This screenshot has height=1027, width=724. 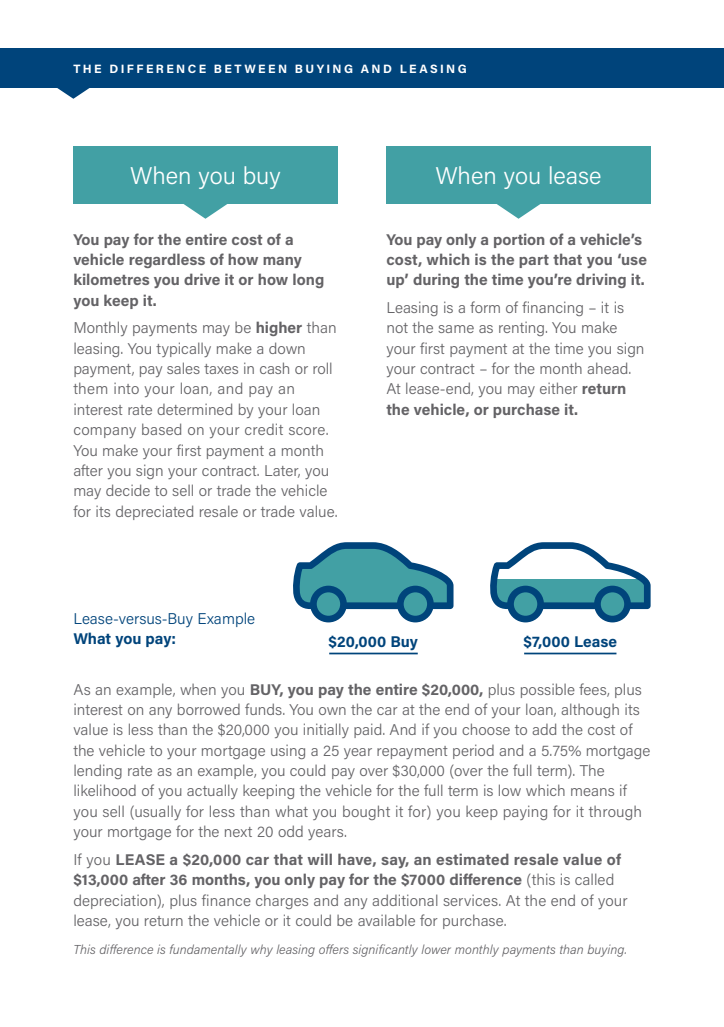 I want to click on Later, so click(x=282, y=471).
